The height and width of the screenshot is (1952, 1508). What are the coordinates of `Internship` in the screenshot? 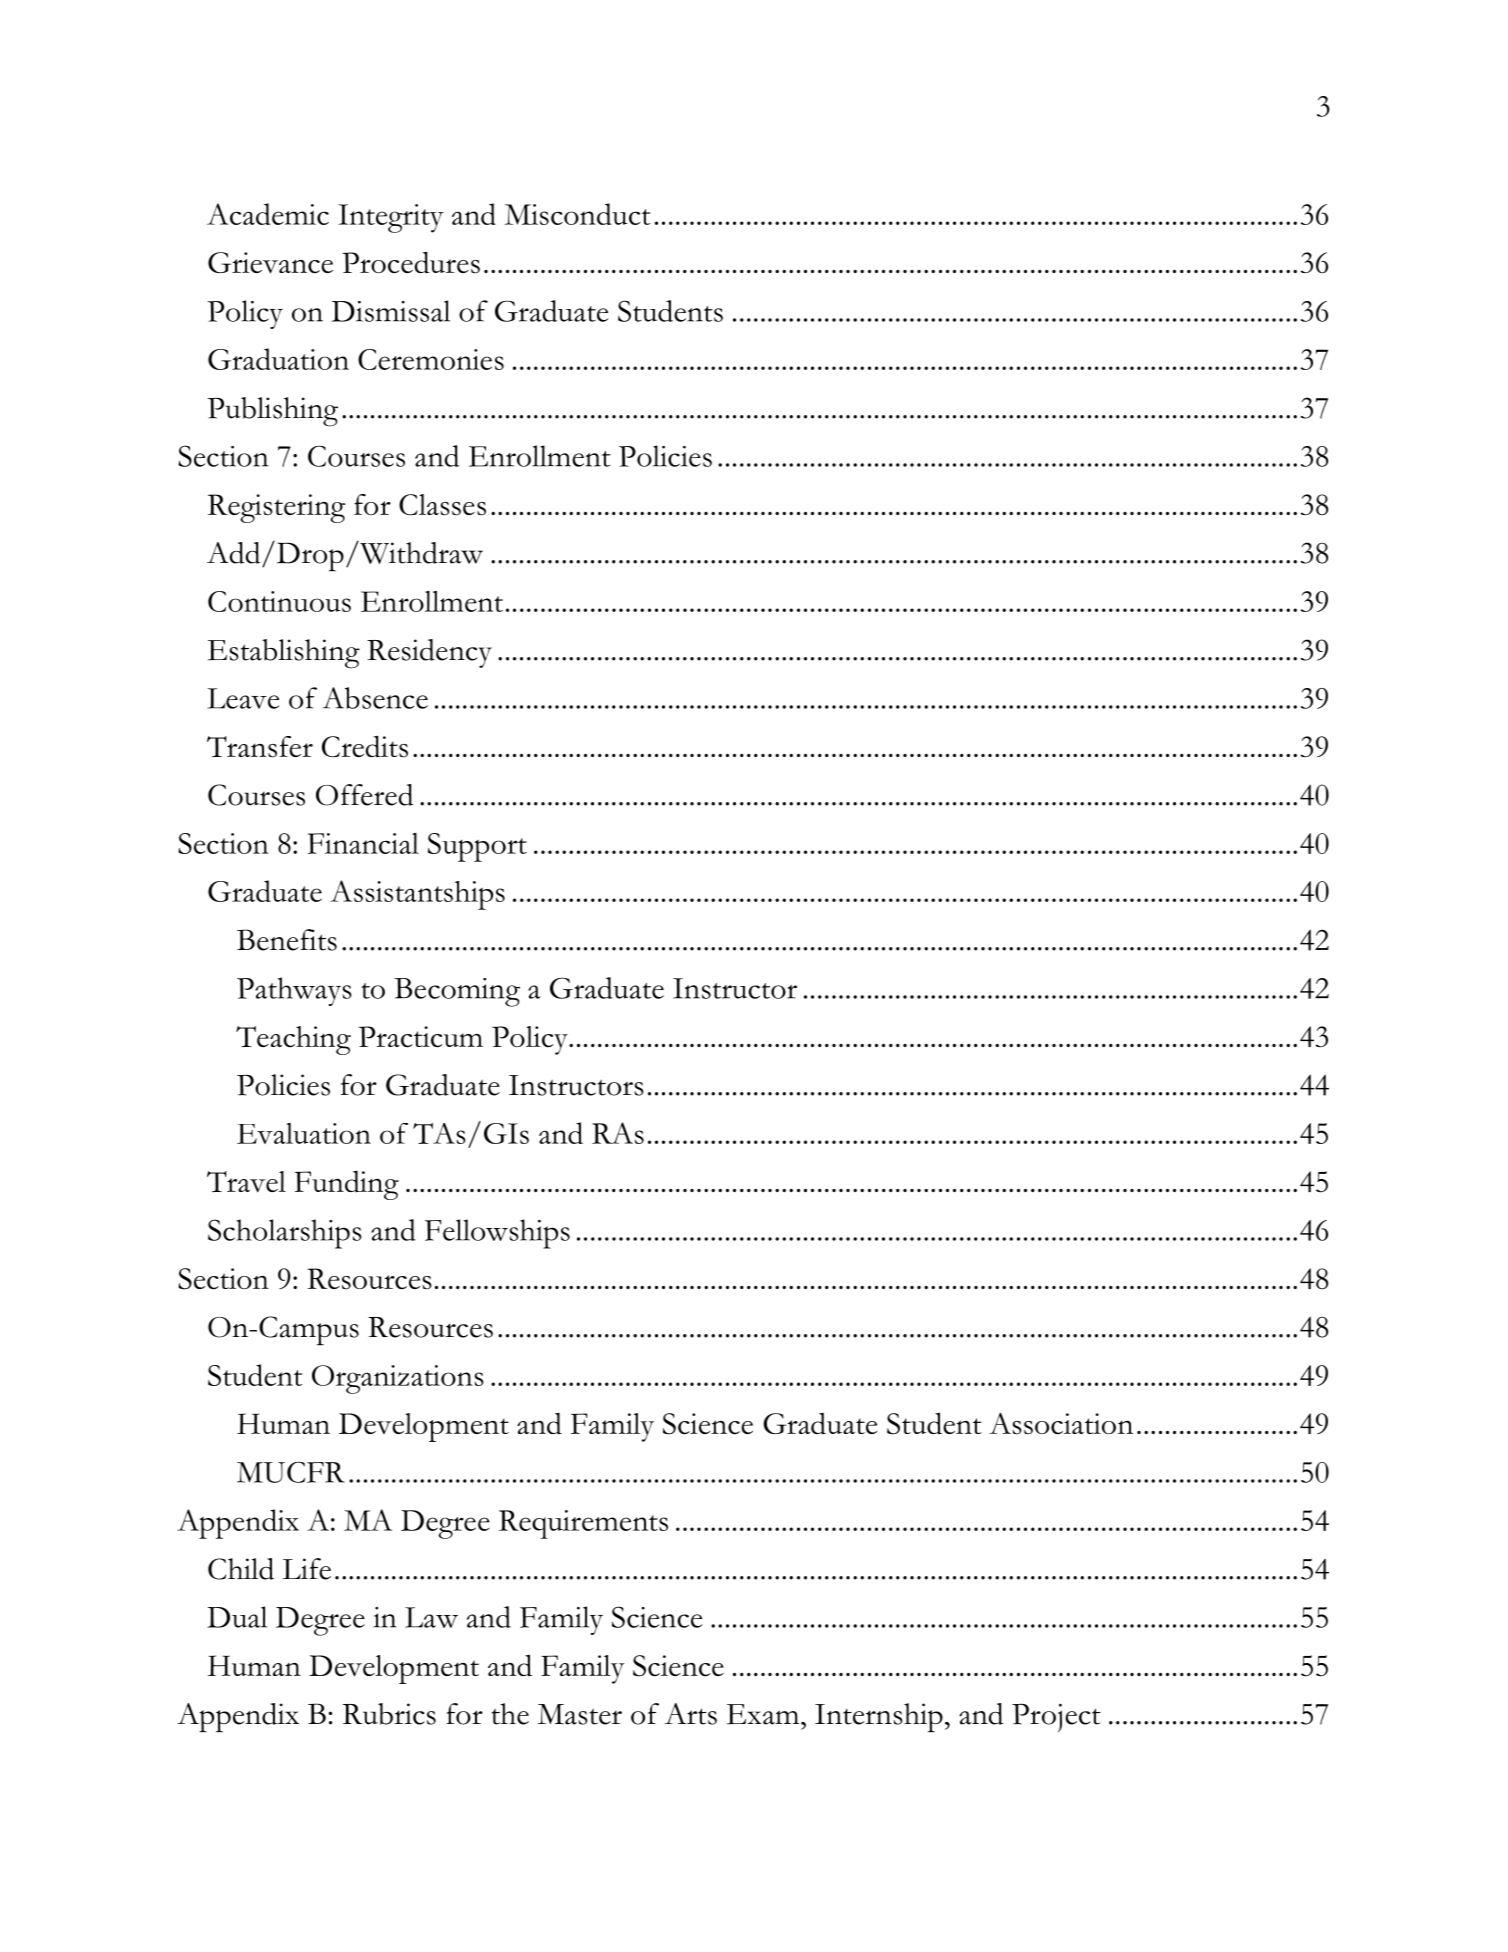 It's located at (879, 1717).
